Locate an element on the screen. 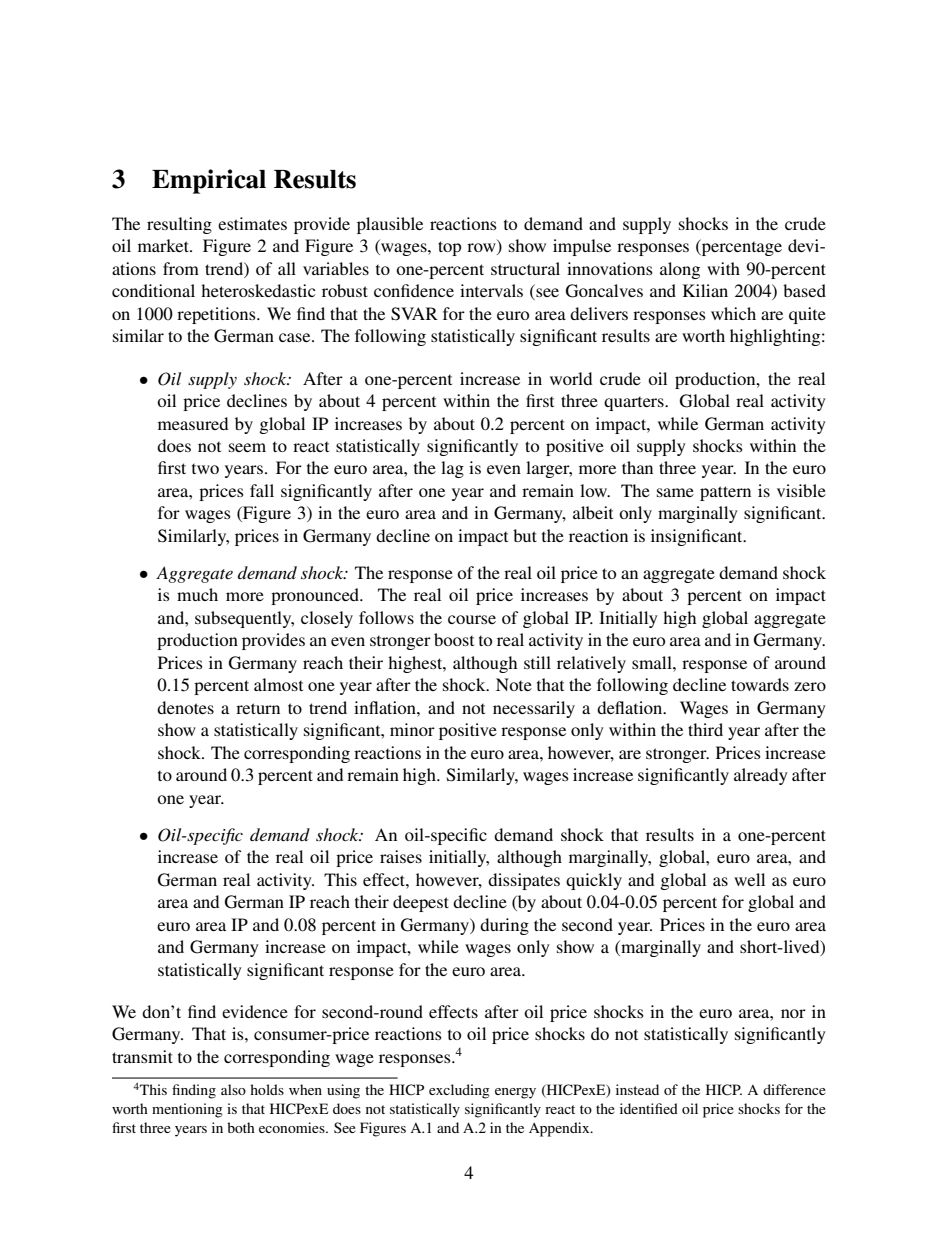 The image size is (952, 1233). also is located at coordinates (233, 1089).
